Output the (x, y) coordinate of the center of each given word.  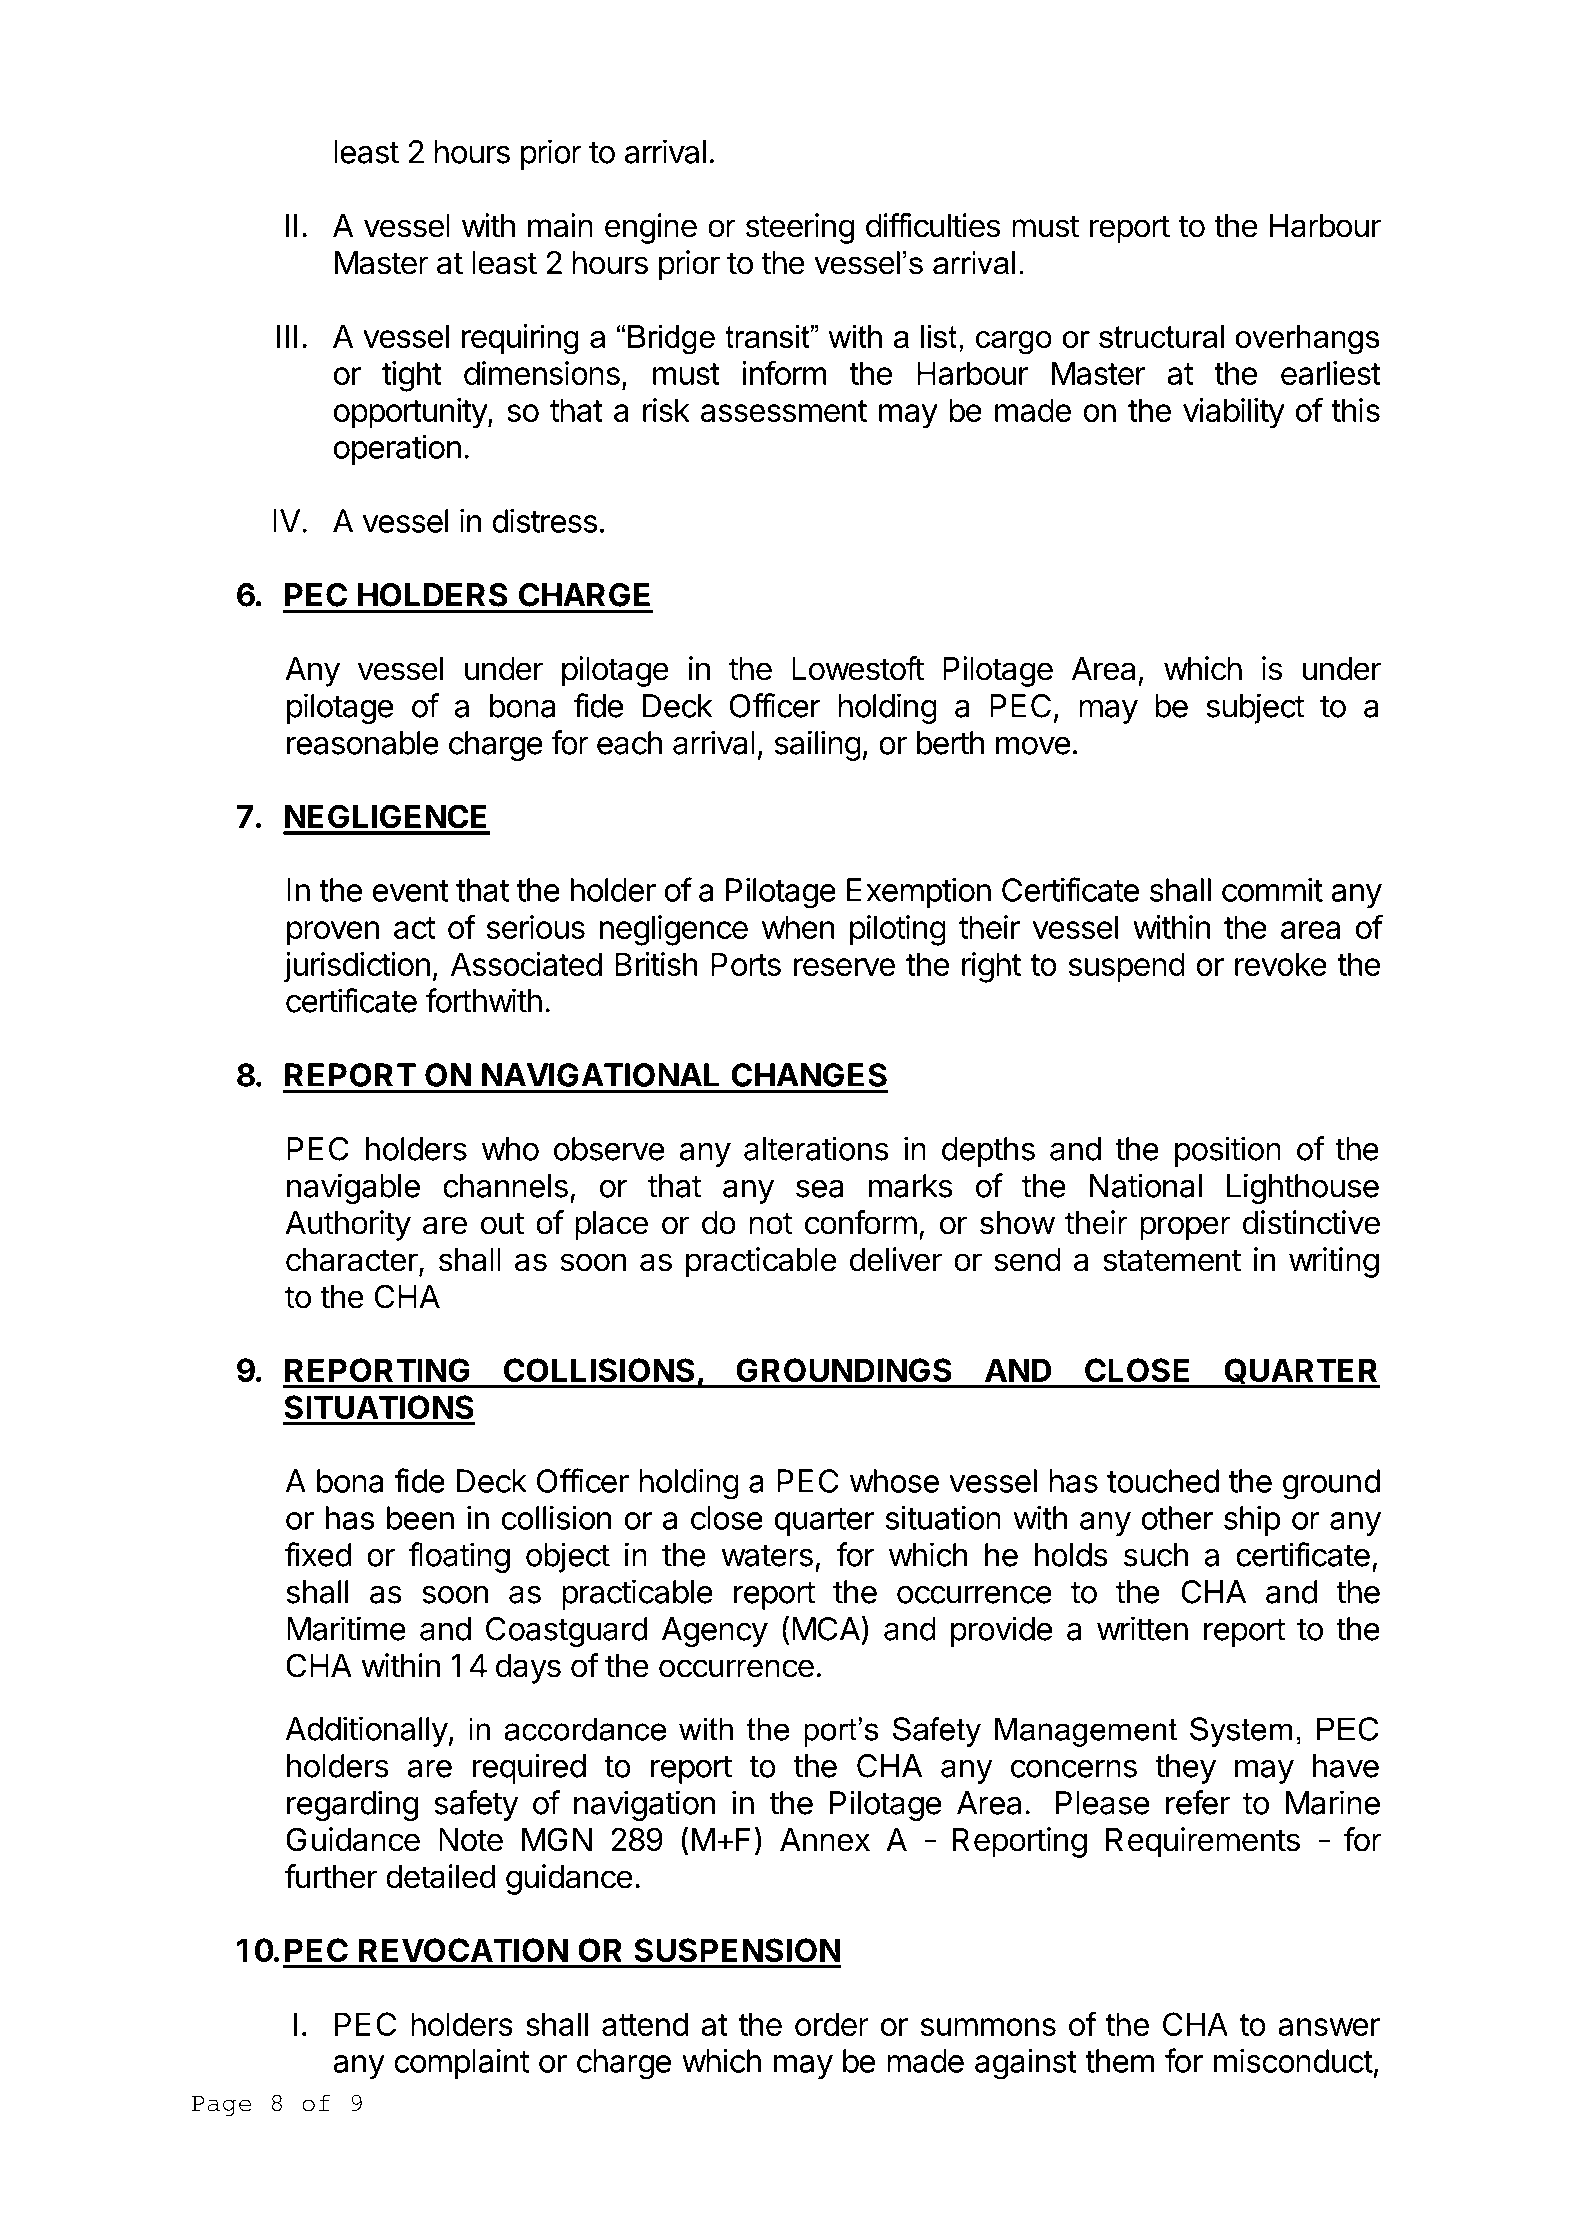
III (287, 336)
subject (1255, 708)
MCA (827, 1628)
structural (1161, 336)
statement (1172, 1260)
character (353, 1261)
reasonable (363, 743)
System (1241, 1732)
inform (784, 372)
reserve (844, 967)
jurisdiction (357, 967)
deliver (896, 1259)
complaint (462, 2063)
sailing (818, 745)
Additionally (367, 1731)
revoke (1281, 964)
